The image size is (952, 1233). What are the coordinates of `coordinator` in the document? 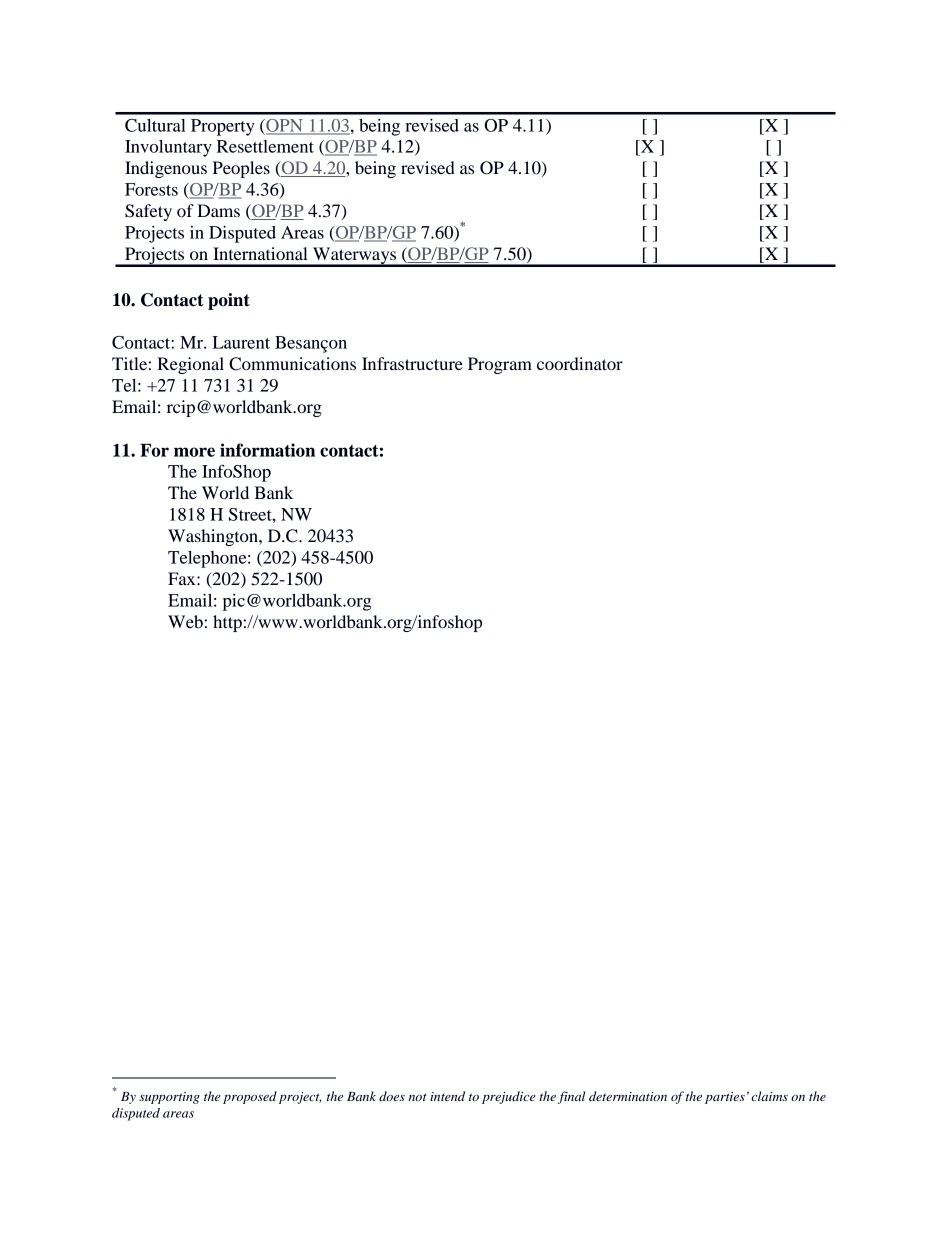 It's located at (580, 363).
